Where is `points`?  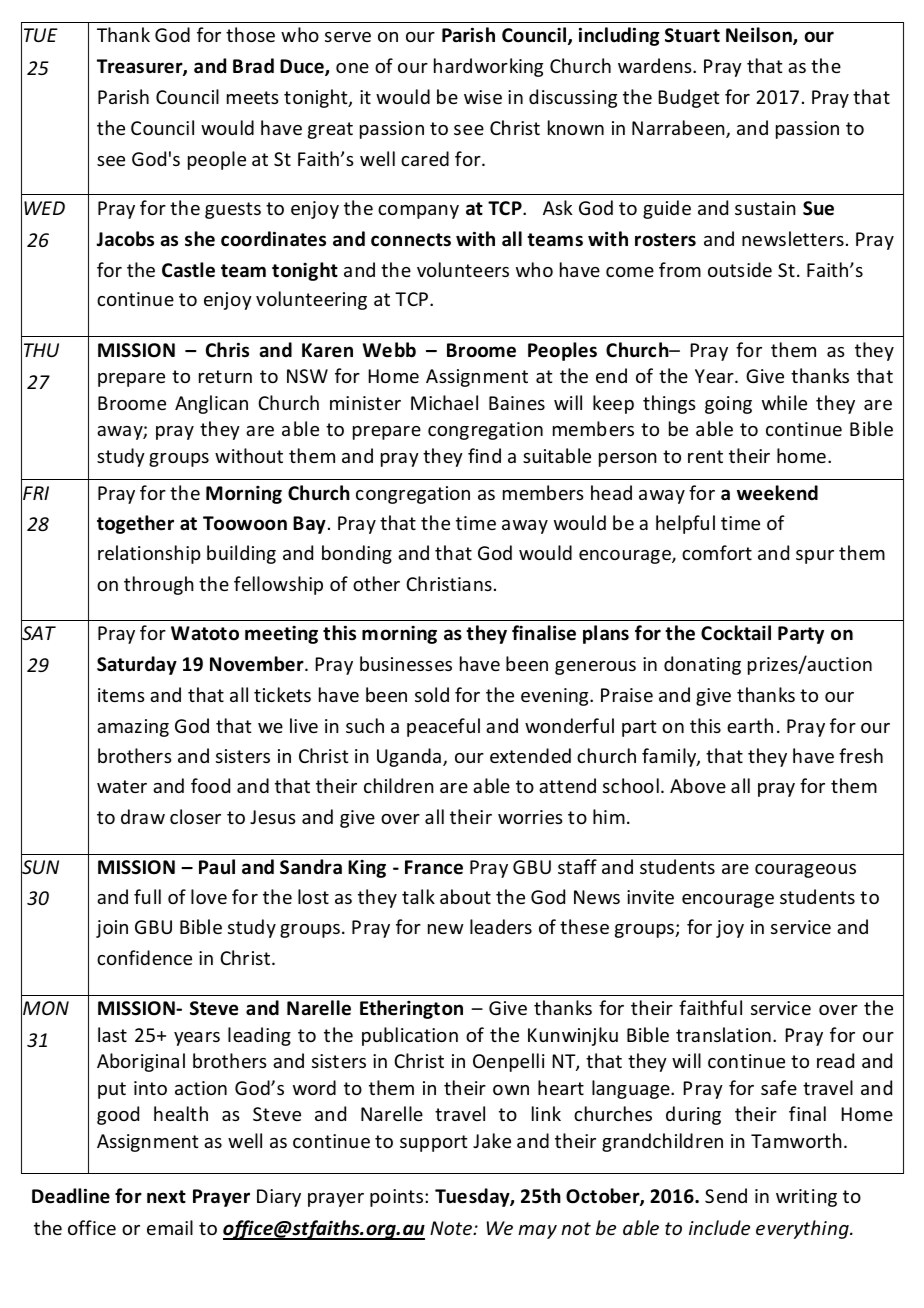 points is located at coordinates (398, 1198).
